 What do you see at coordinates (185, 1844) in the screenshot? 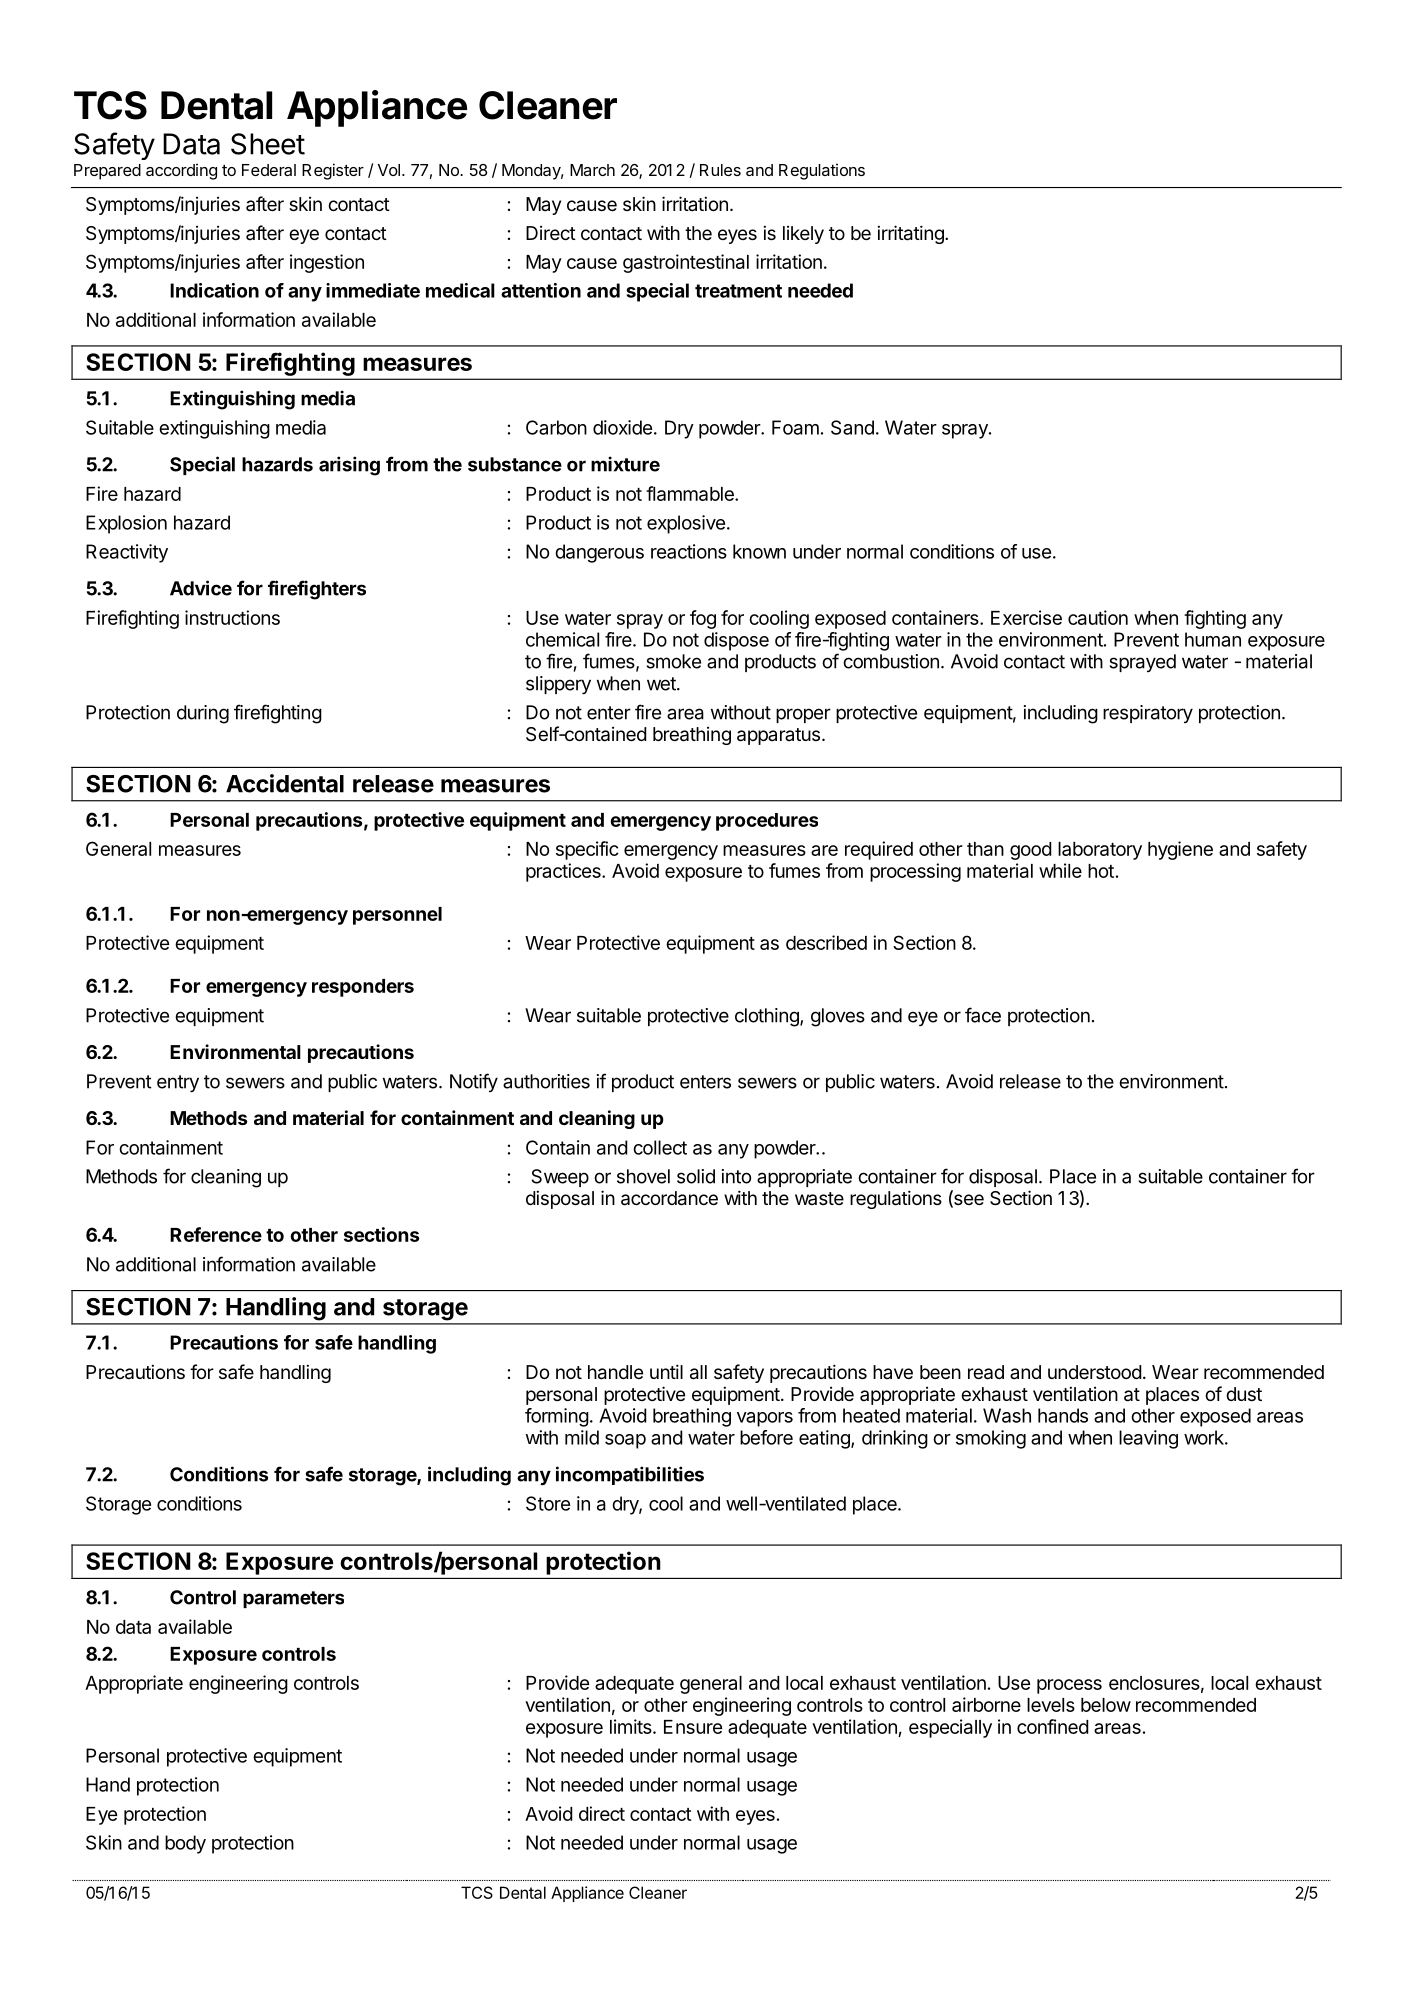
I see `body` at bounding box center [185, 1844].
